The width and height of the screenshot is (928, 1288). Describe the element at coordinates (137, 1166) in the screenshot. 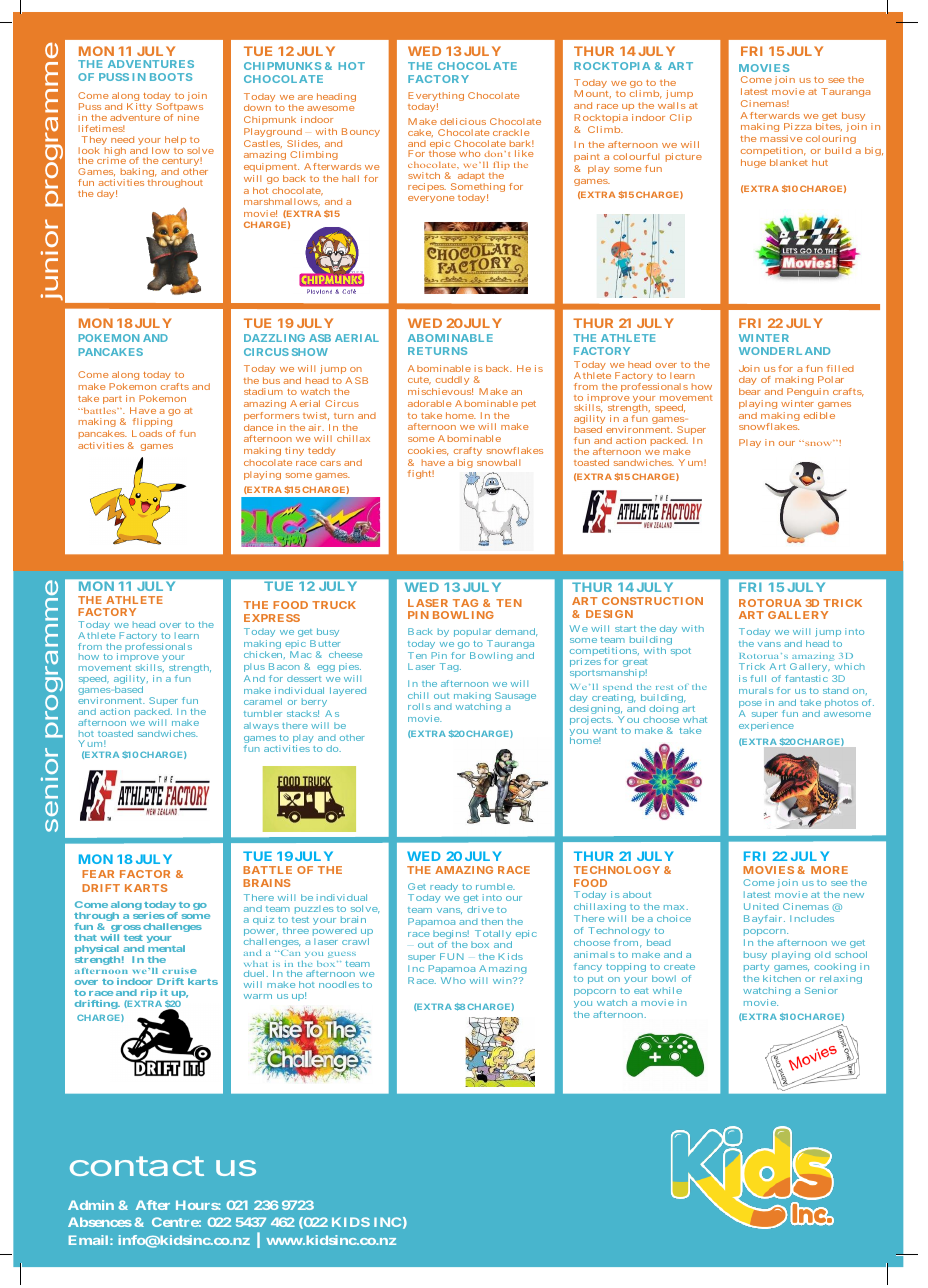

I see `contact` at that location.
